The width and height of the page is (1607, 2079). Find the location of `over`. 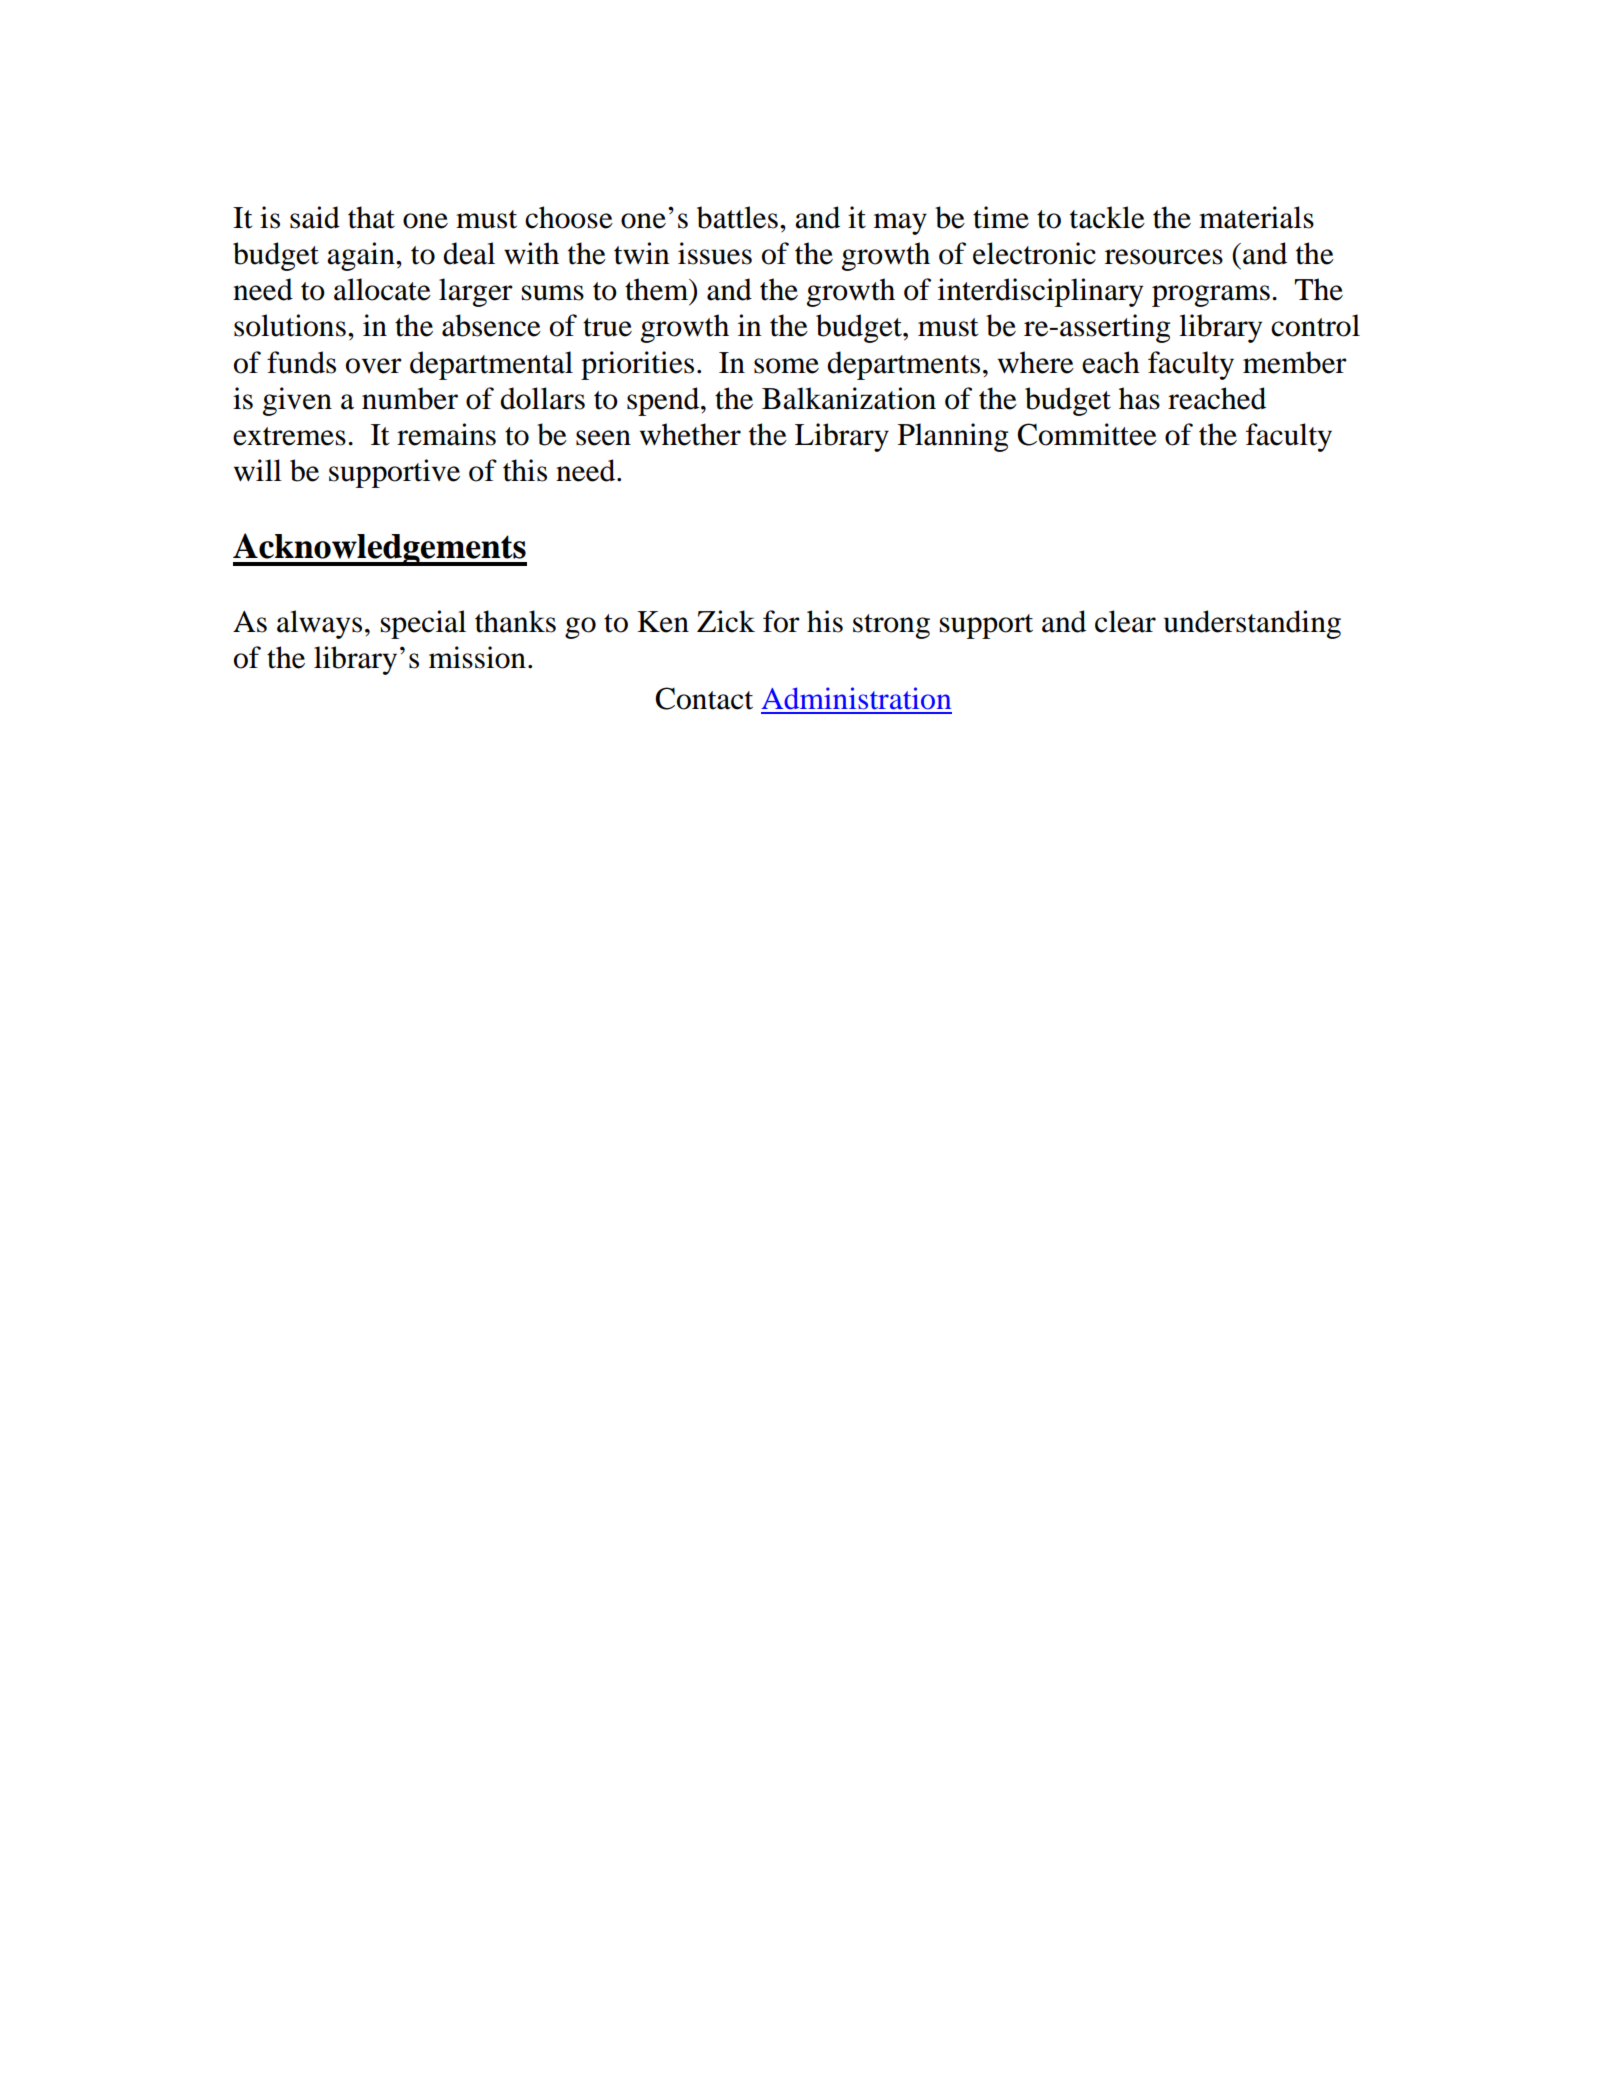

over is located at coordinates (374, 366).
